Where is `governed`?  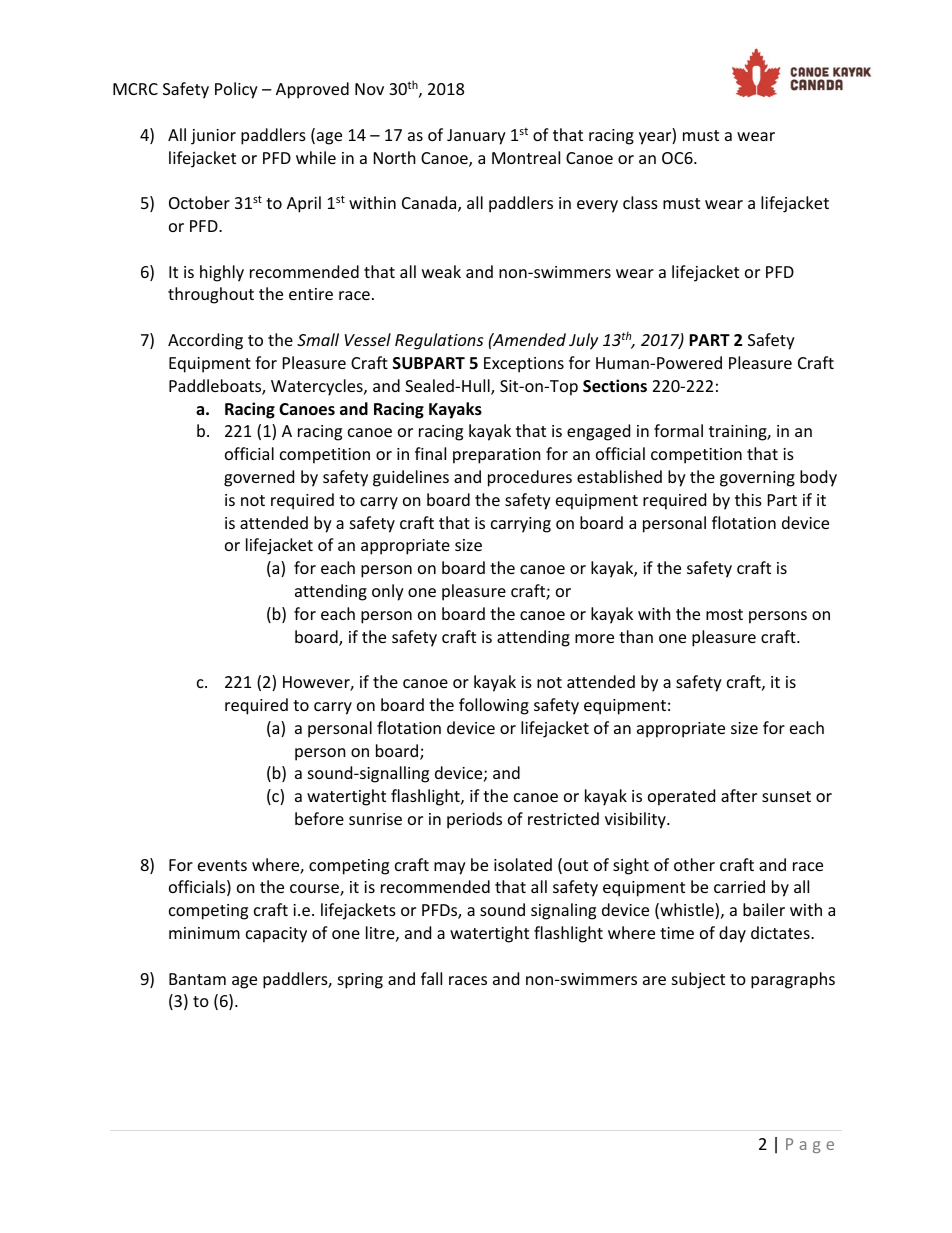
governed is located at coordinates (259, 478).
